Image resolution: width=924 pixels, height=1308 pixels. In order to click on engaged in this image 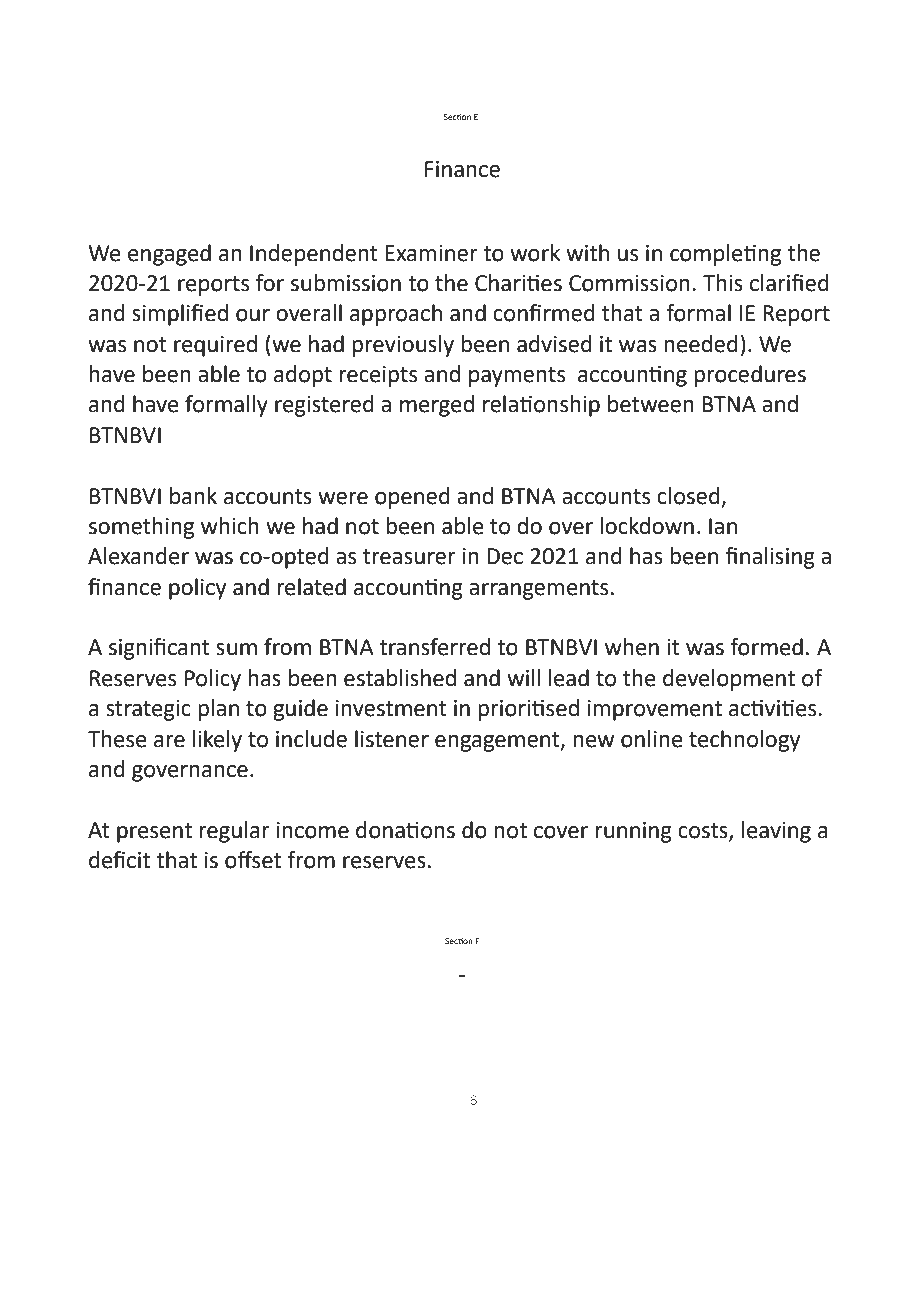, I will do `click(169, 255)`.
